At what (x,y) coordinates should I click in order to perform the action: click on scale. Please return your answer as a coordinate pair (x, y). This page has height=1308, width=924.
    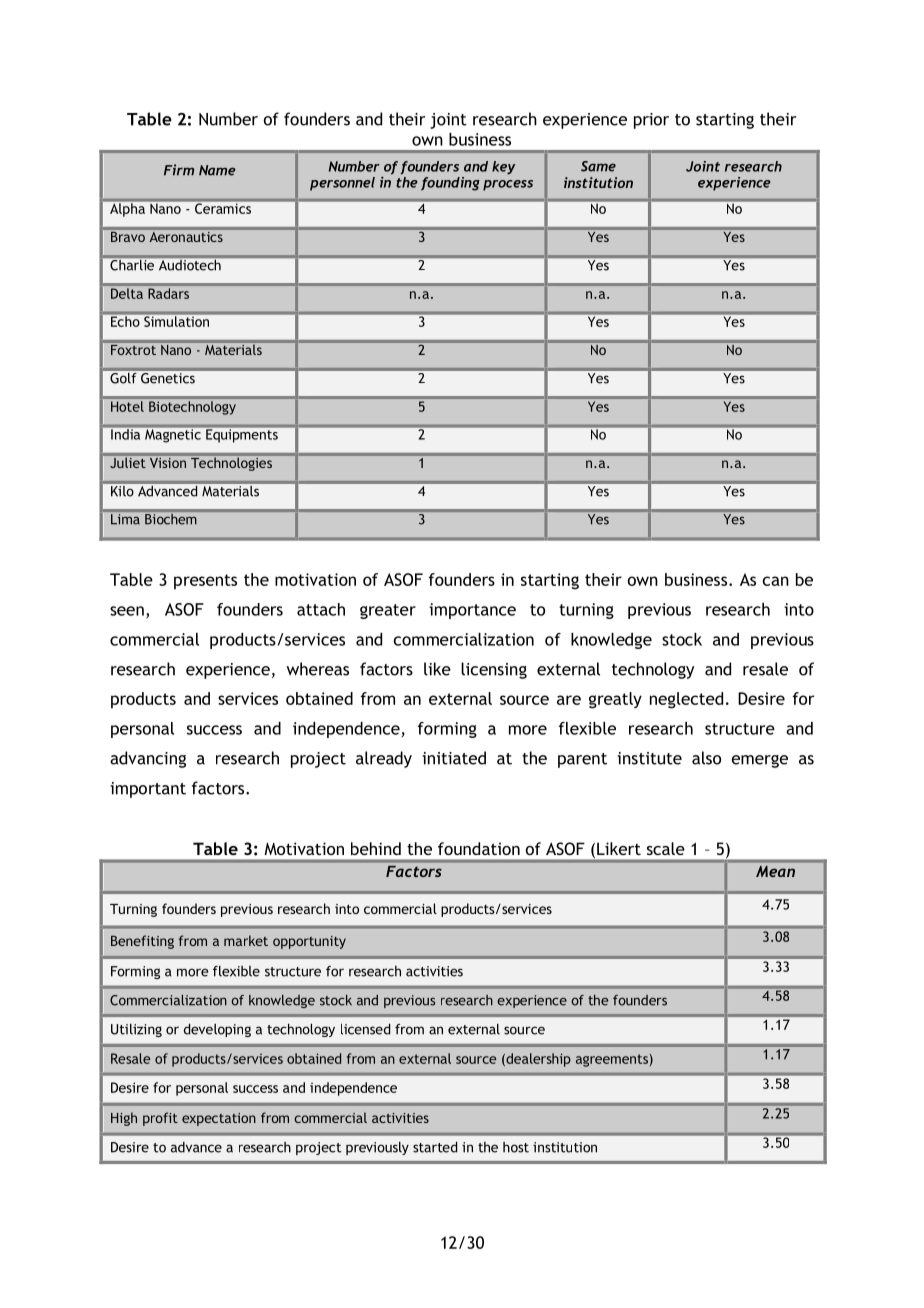
    Looking at the image, I should click on (666, 848).
